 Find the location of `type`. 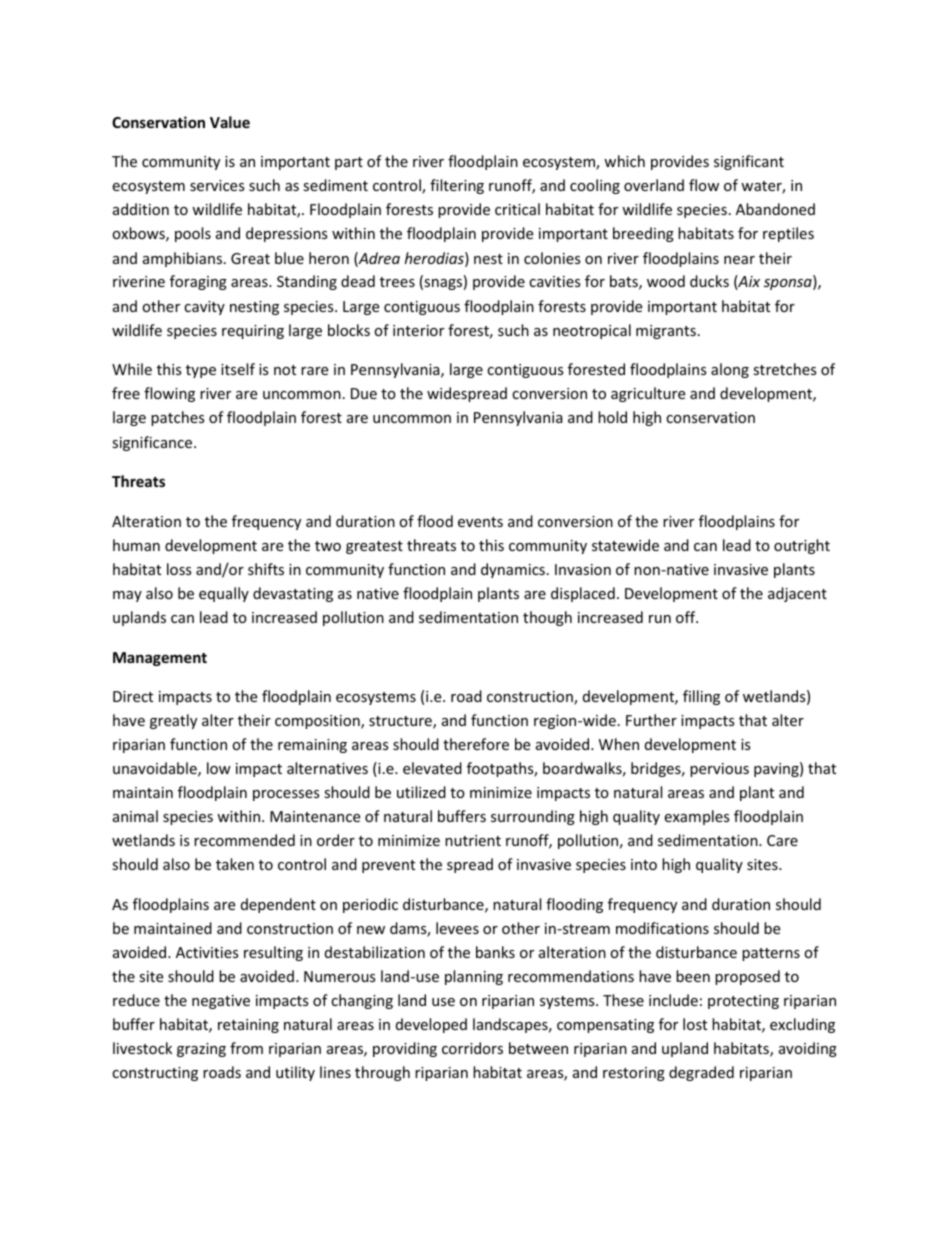

type is located at coordinates (201, 371).
